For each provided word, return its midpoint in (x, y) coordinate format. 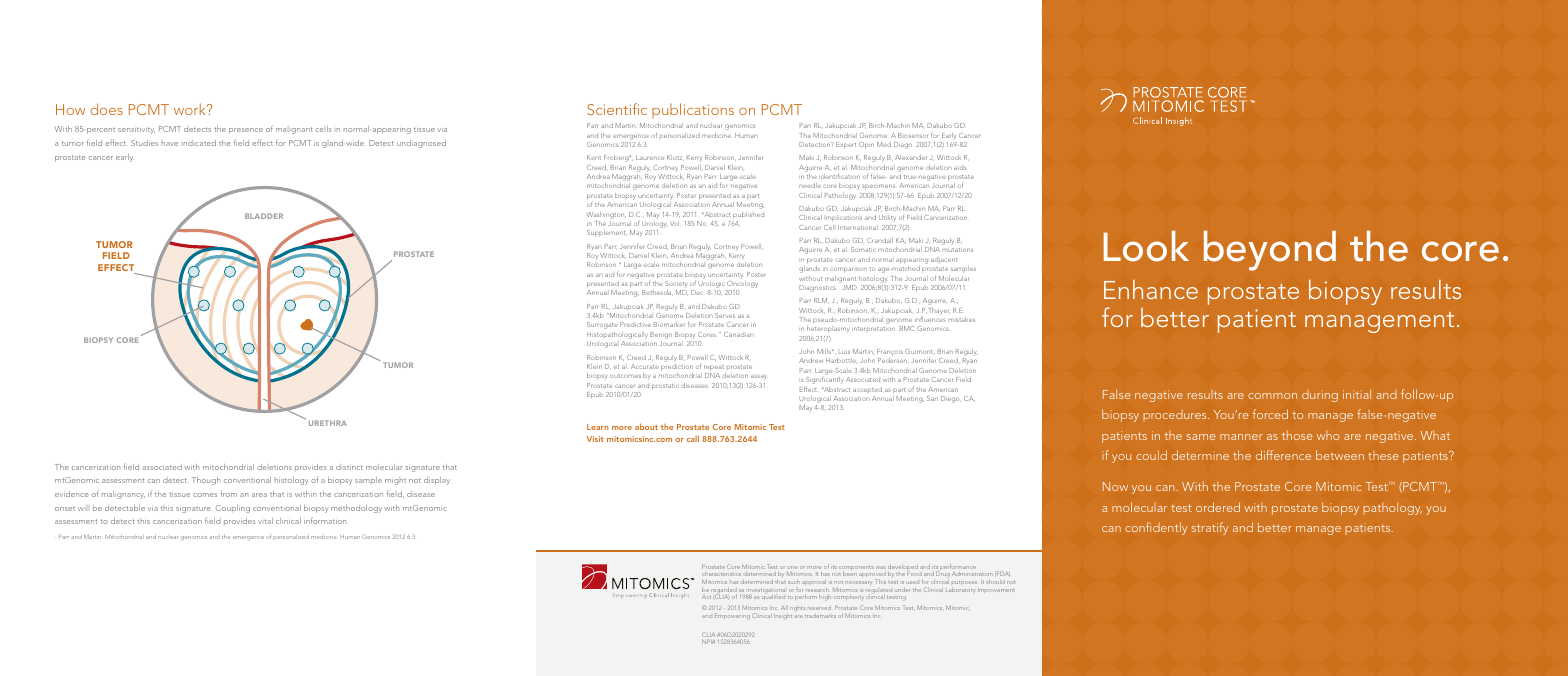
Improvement (997, 590)
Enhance (1151, 289)
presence (246, 131)
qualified (773, 597)
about (646, 426)
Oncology (742, 286)
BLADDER (264, 216)
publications (693, 110)
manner (1241, 437)
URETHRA (328, 423)
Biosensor (913, 135)
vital (265, 521)
